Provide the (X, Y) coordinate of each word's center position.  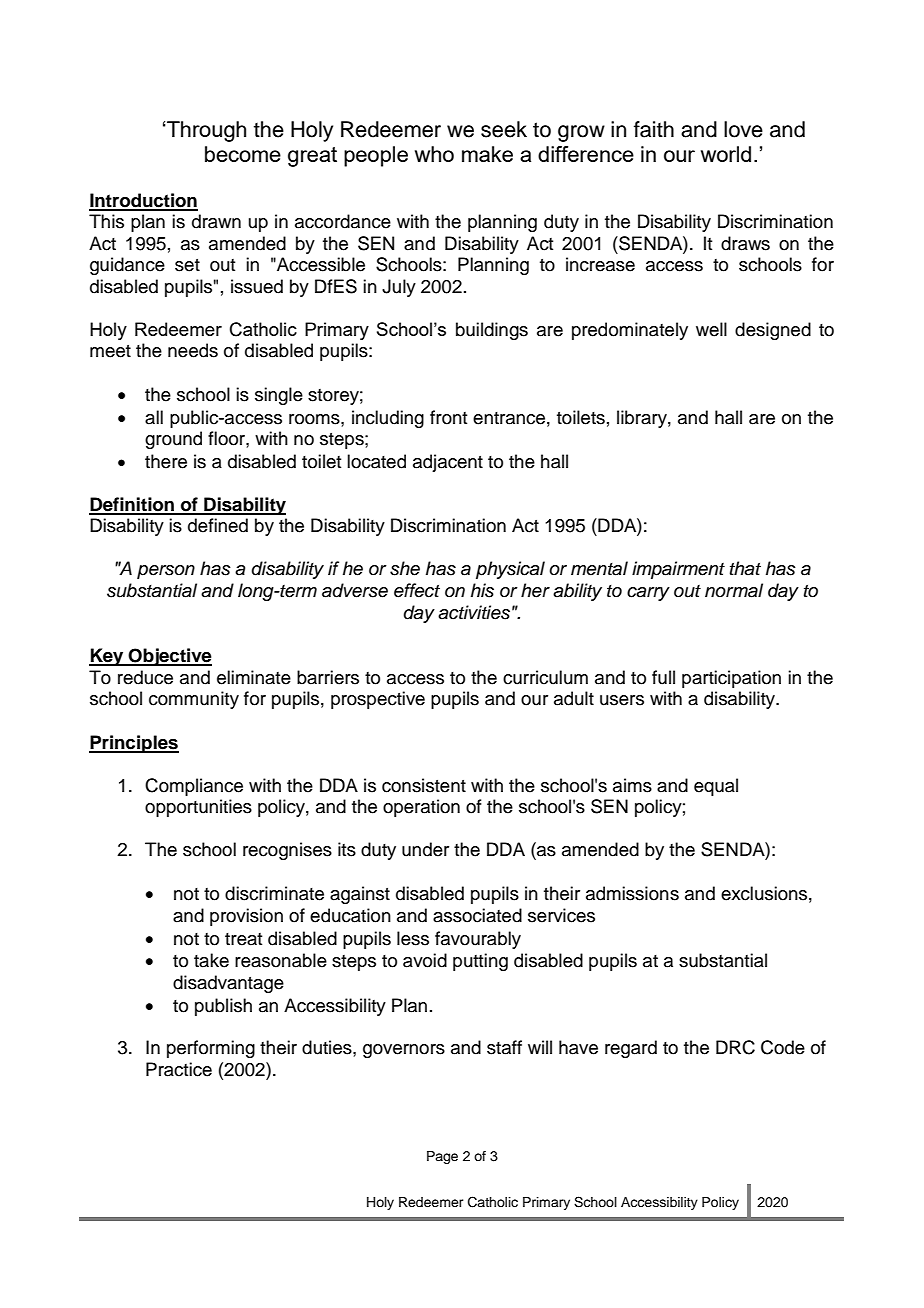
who (434, 154)
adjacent (448, 463)
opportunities (198, 808)
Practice (179, 1069)
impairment (678, 570)
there (166, 461)
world (726, 154)
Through (205, 131)
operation (421, 808)
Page (442, 1157)
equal (716, 787)
